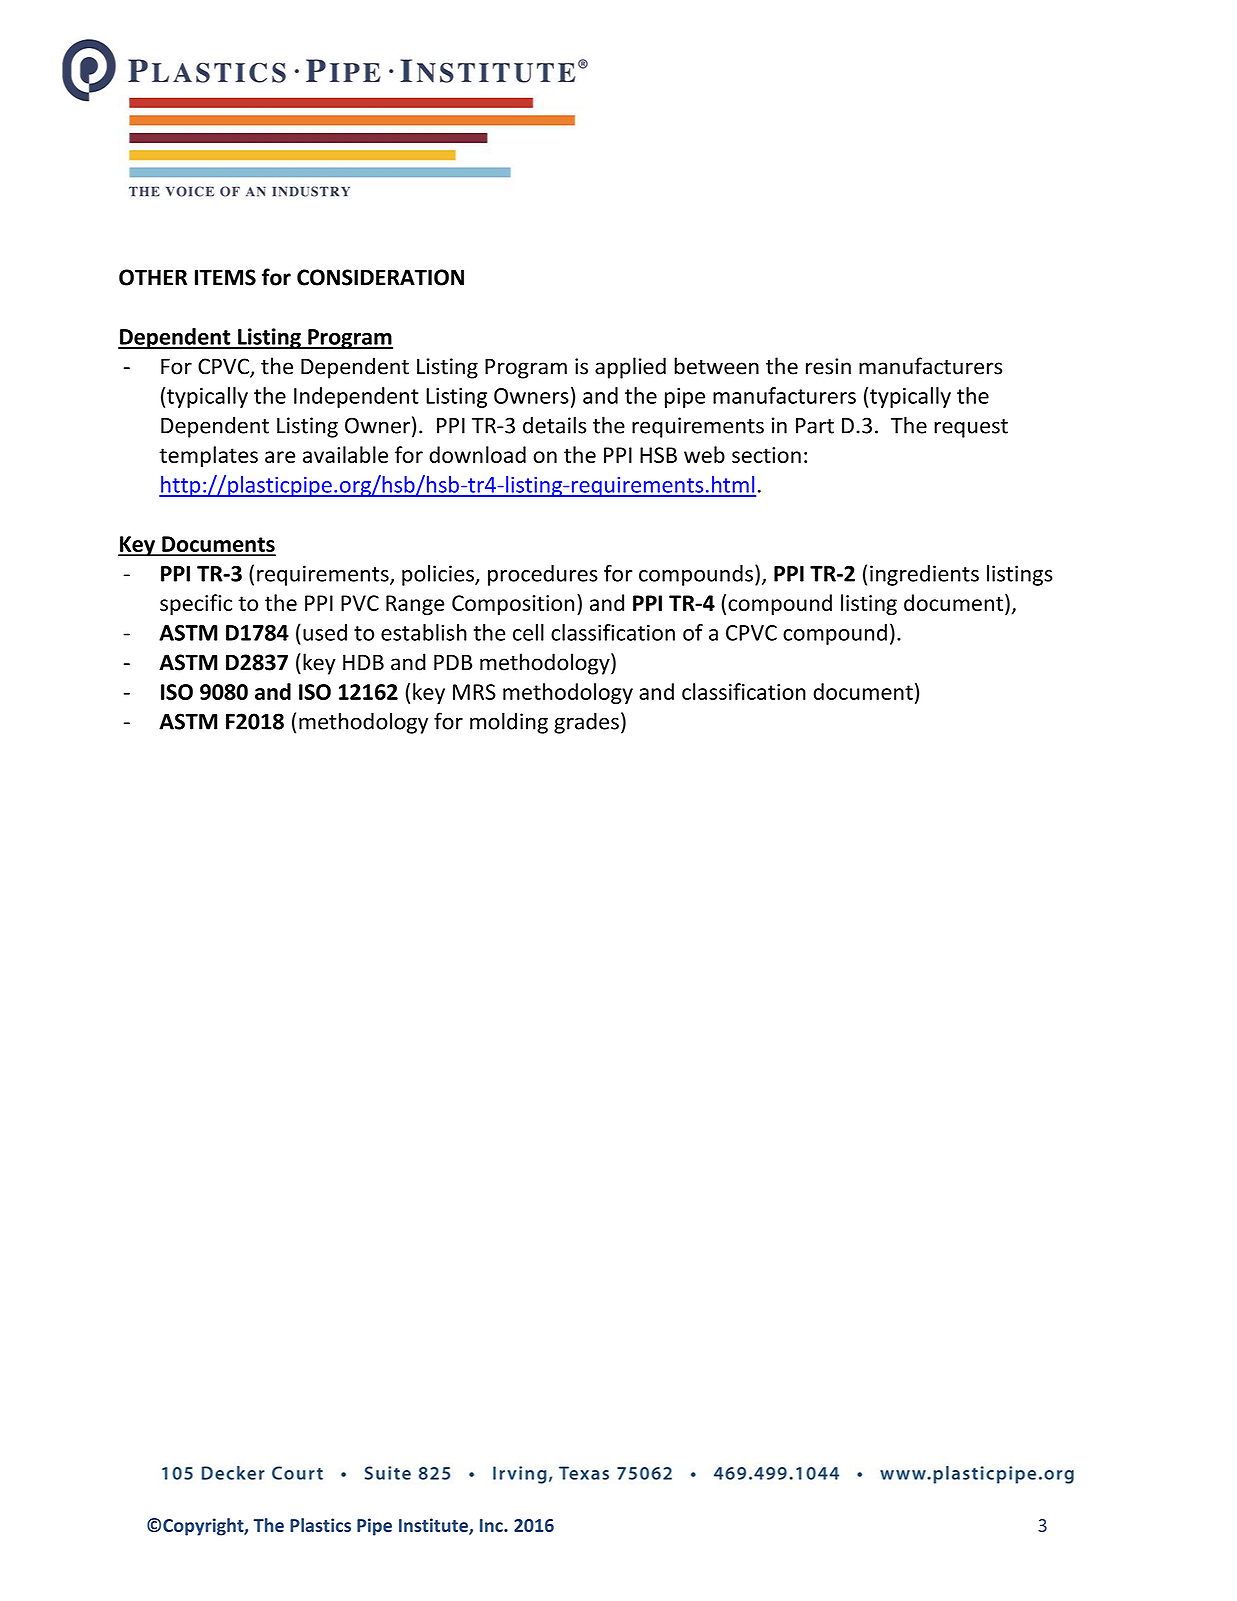 This page has width=1237, height=1601. What do you see at coordinates (630, 368) in the page?
I see `applied` at bounding box center [630, 368].
